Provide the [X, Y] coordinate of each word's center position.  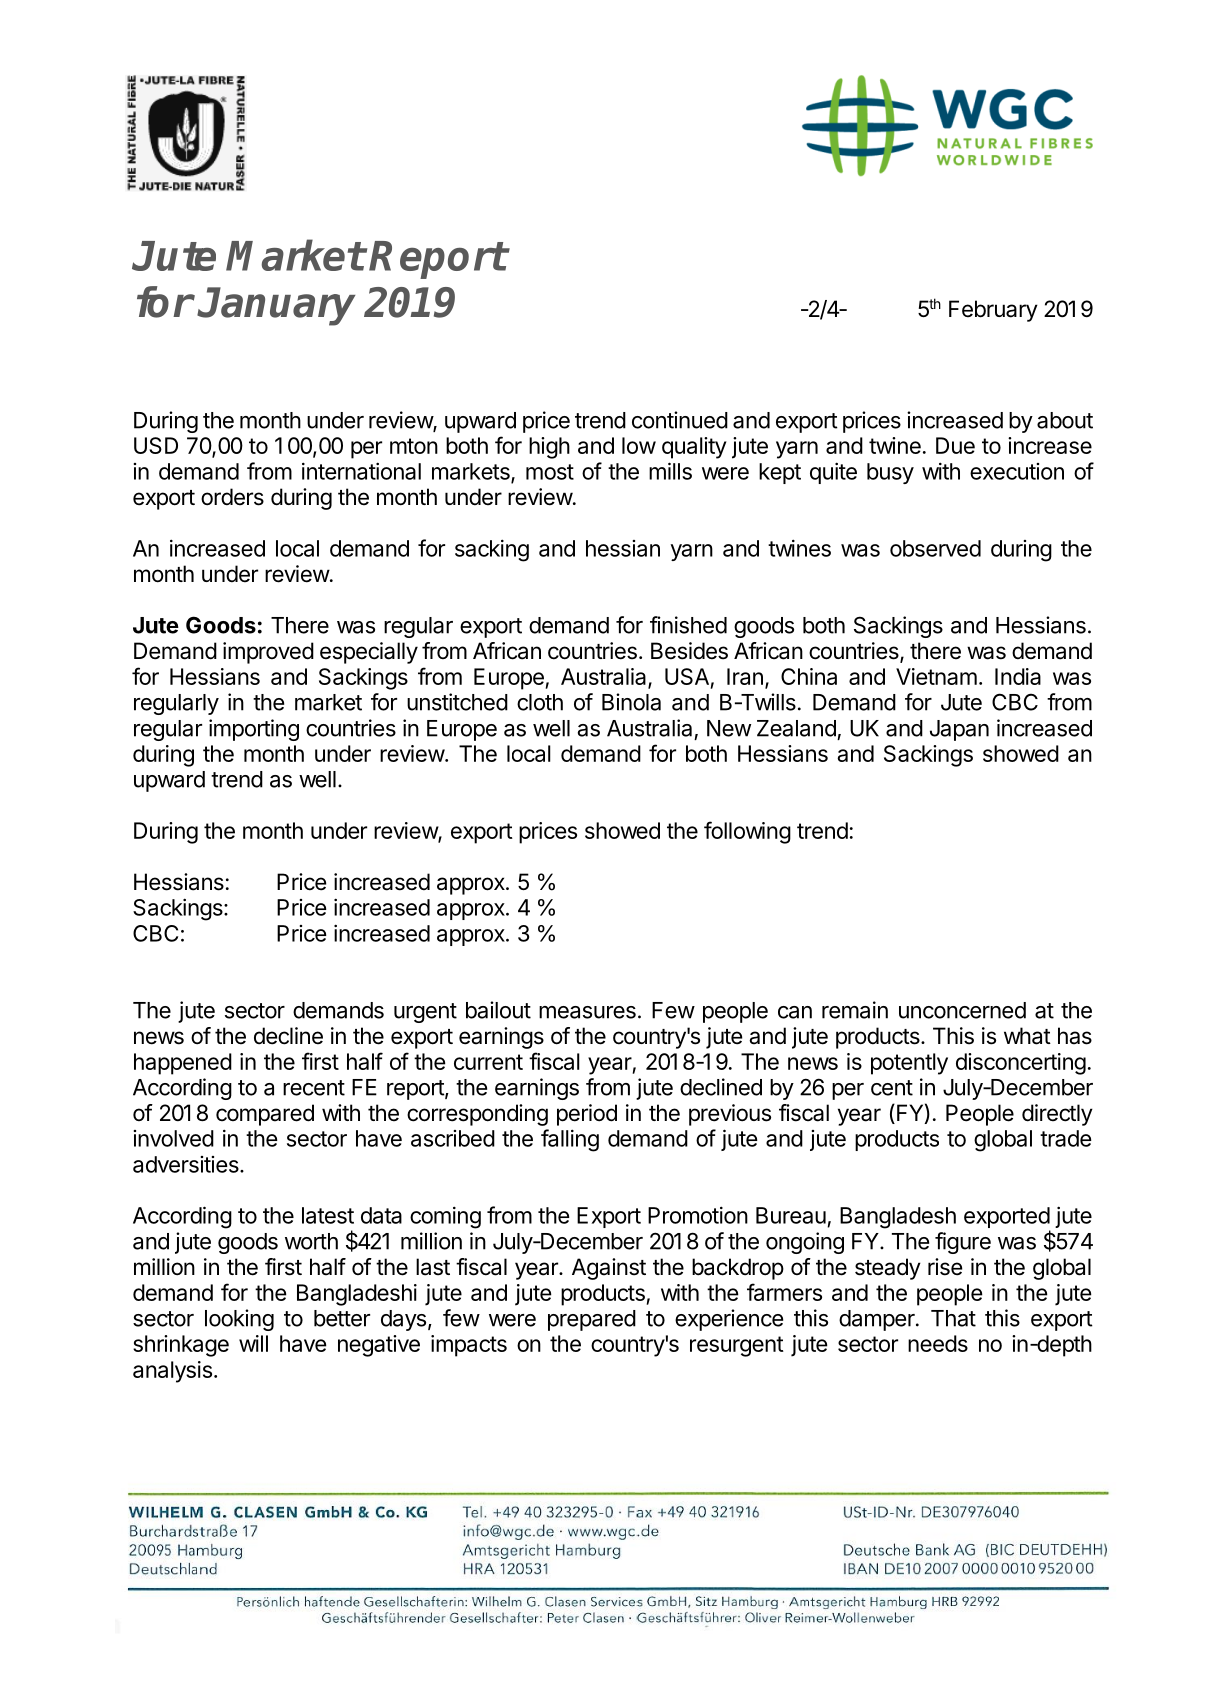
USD [156, 445]
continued [680, 420]
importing [254, 730]
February [993, 311]
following [747, 832]
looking [239, 1320]
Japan [959, 730]
